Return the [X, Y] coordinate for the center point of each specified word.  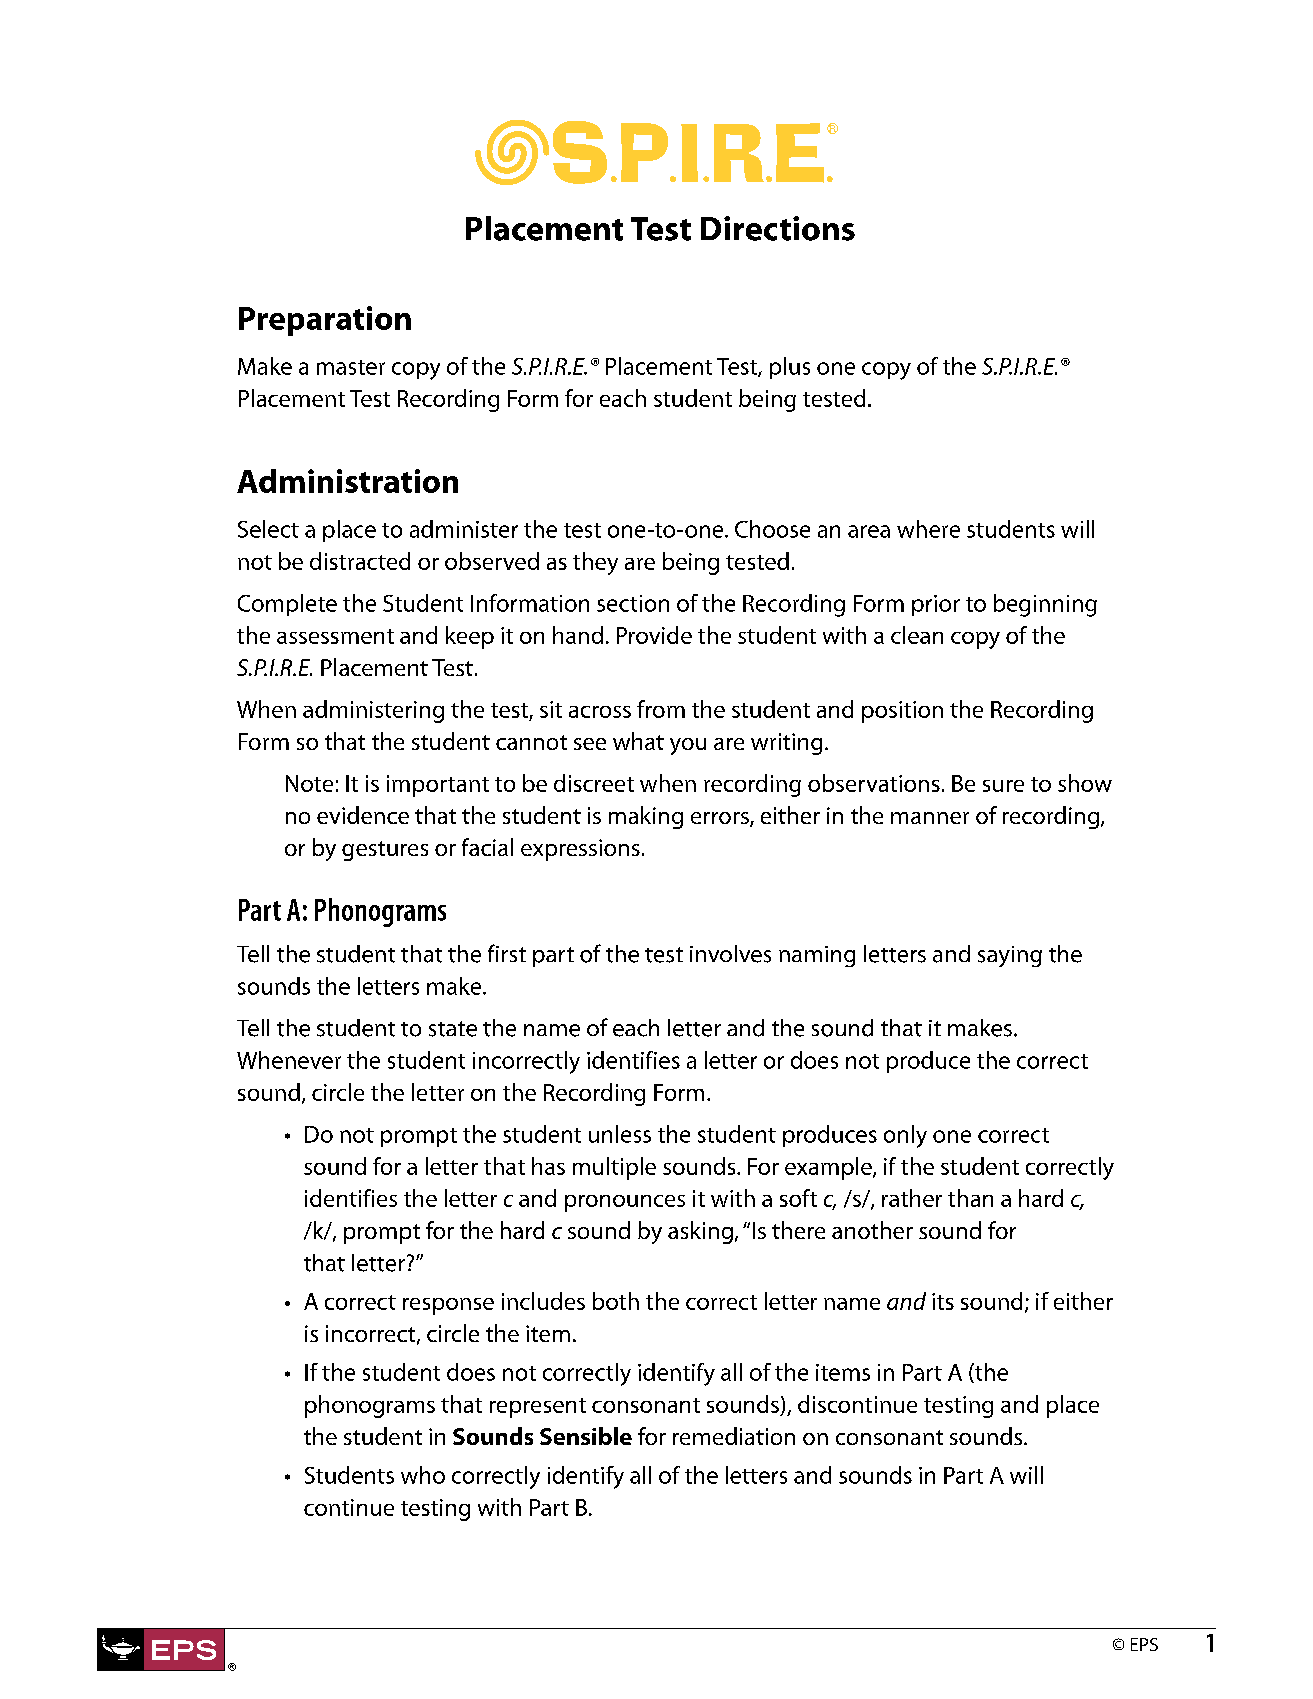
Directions [778, 228]
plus [790, 368]
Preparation [325, 321]
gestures [385, 851]
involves [730, 954]
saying [1010, 956]
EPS [1144, 1644]
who [423, 1475]
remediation [734, 1436]
